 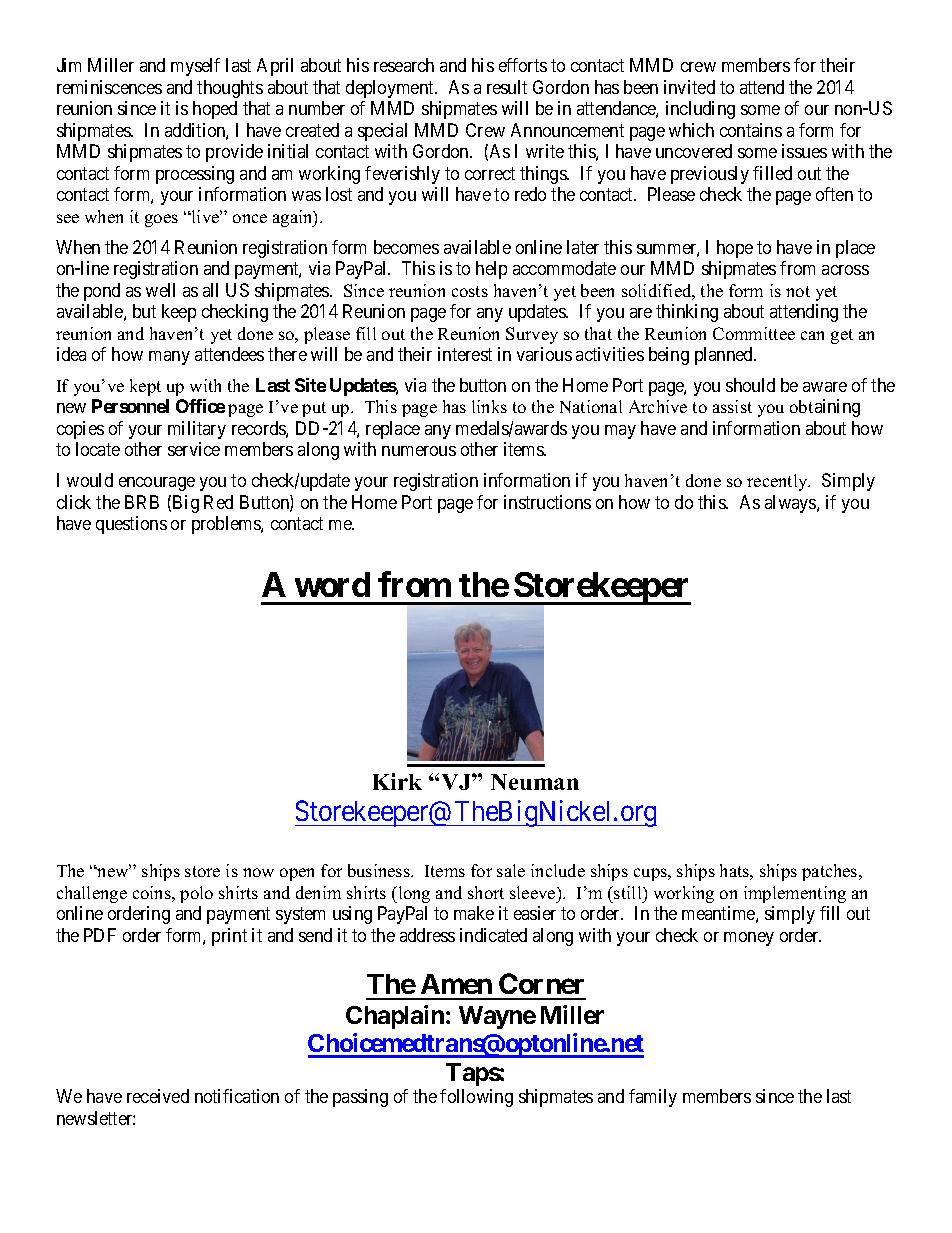 I want to click on questions, so click(x=131, y=525).
